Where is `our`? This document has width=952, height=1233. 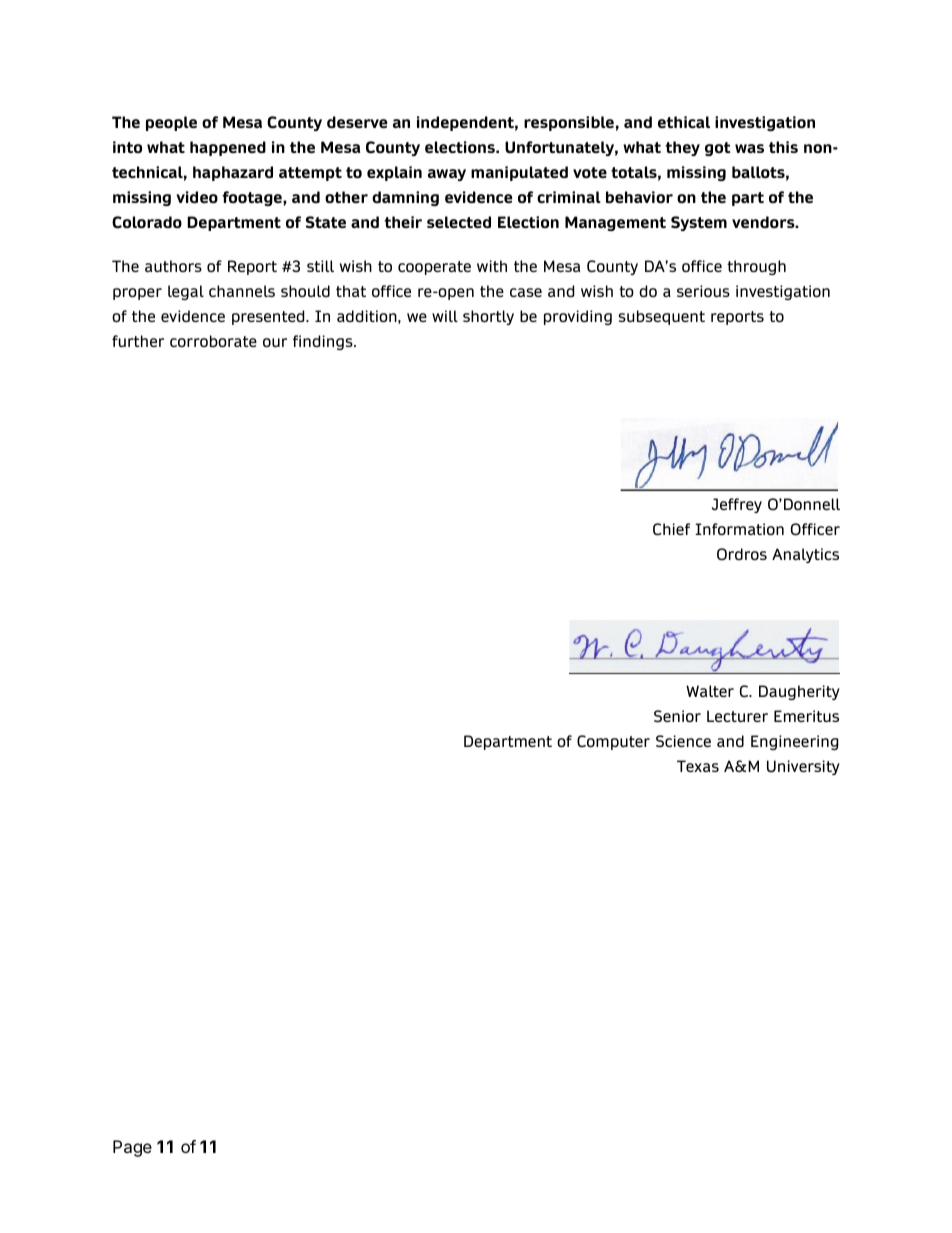
our is located at coordinates (275, 342).
